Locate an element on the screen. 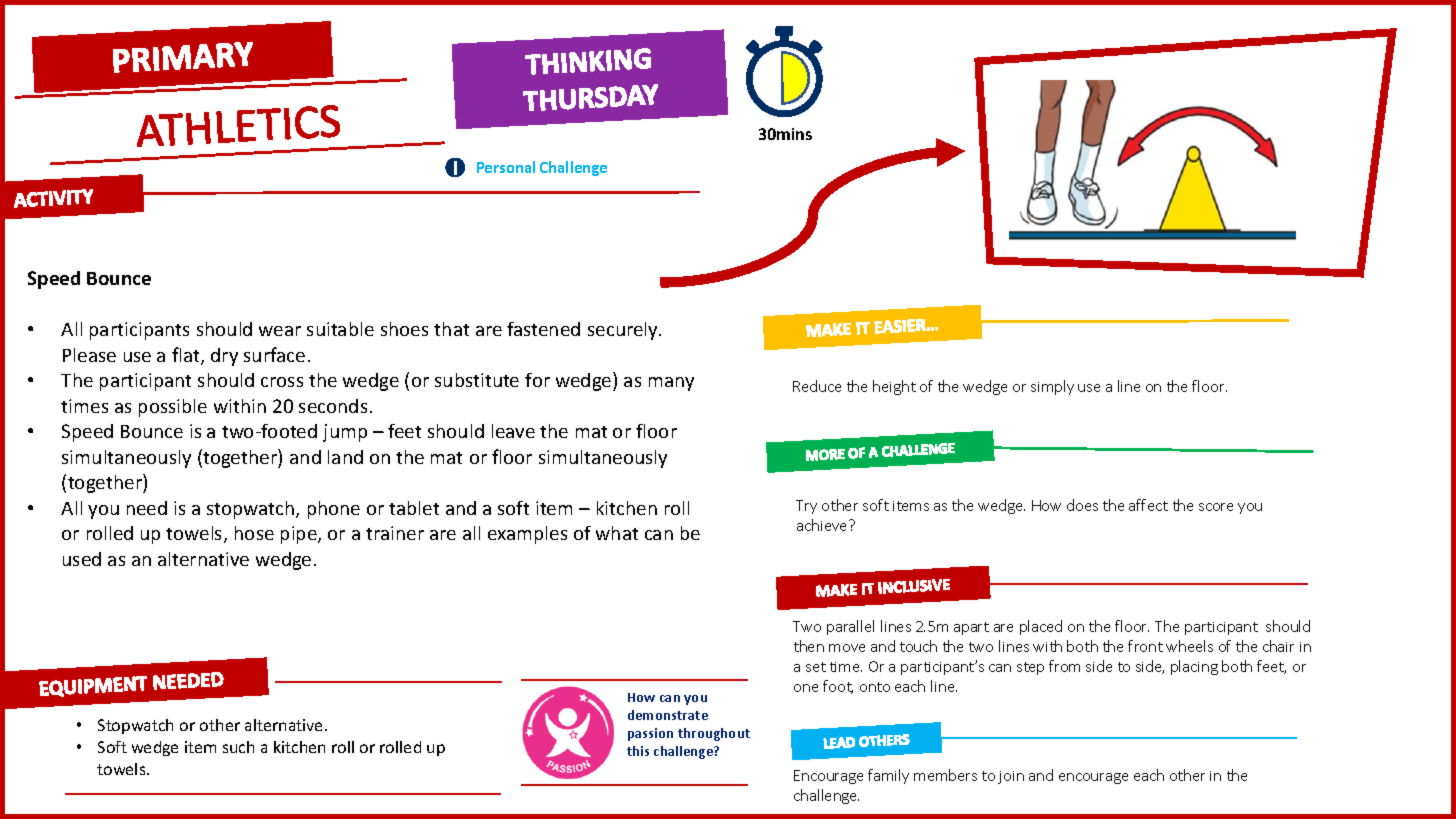 This screenshot has width=1456, height=819. Personal is located at coordinates (506, 167).
